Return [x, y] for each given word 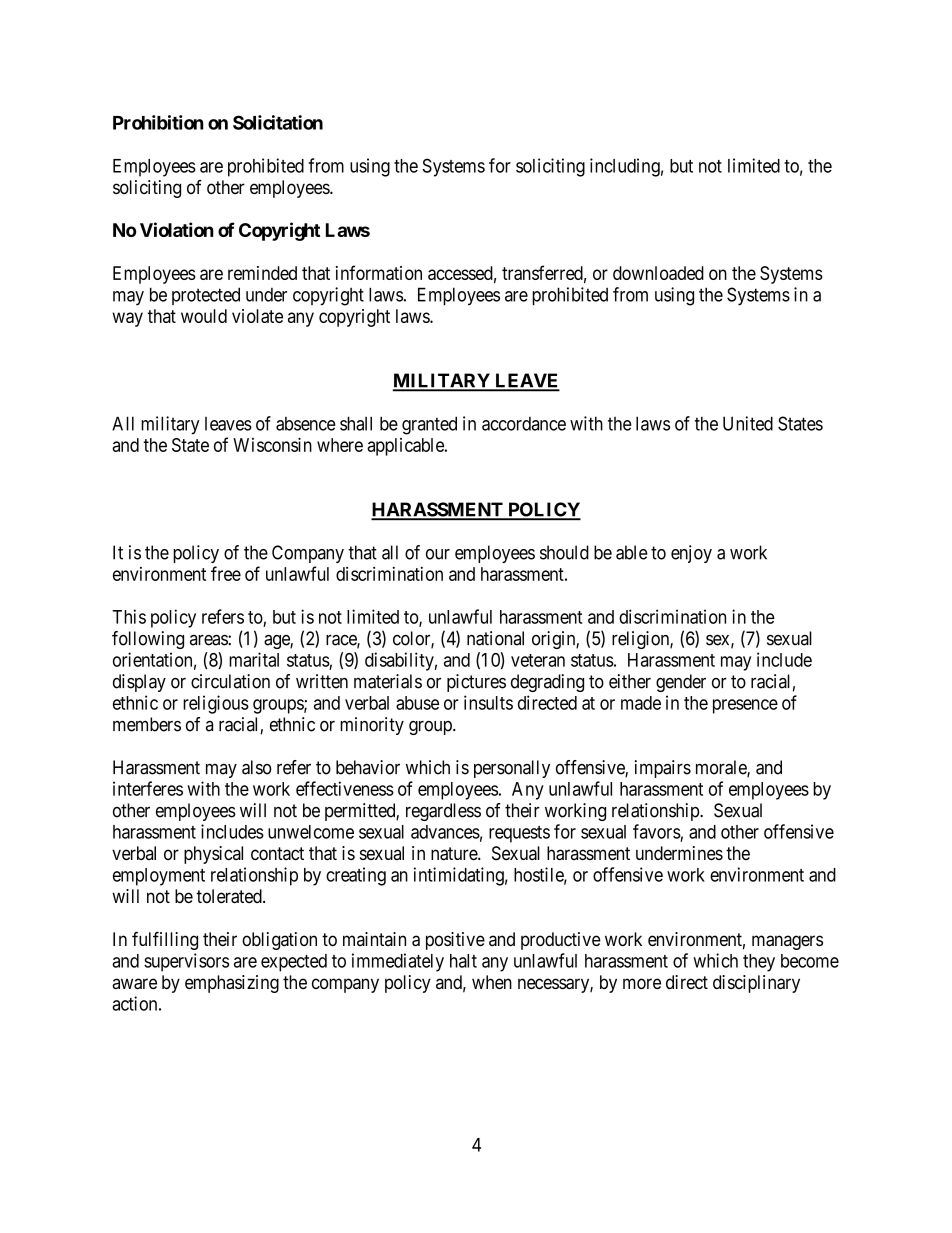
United [748, 423]
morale [722, 768]
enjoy [691, 554]
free [226, 573]
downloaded [658, 273]
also [257, 767]
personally [512, 769]
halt [463, 961]
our [438, 554]
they [759, 963]
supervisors [186, 962]
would [204, 316]
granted [429, 425]
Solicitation [278, 122]
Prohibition [158, 122]
